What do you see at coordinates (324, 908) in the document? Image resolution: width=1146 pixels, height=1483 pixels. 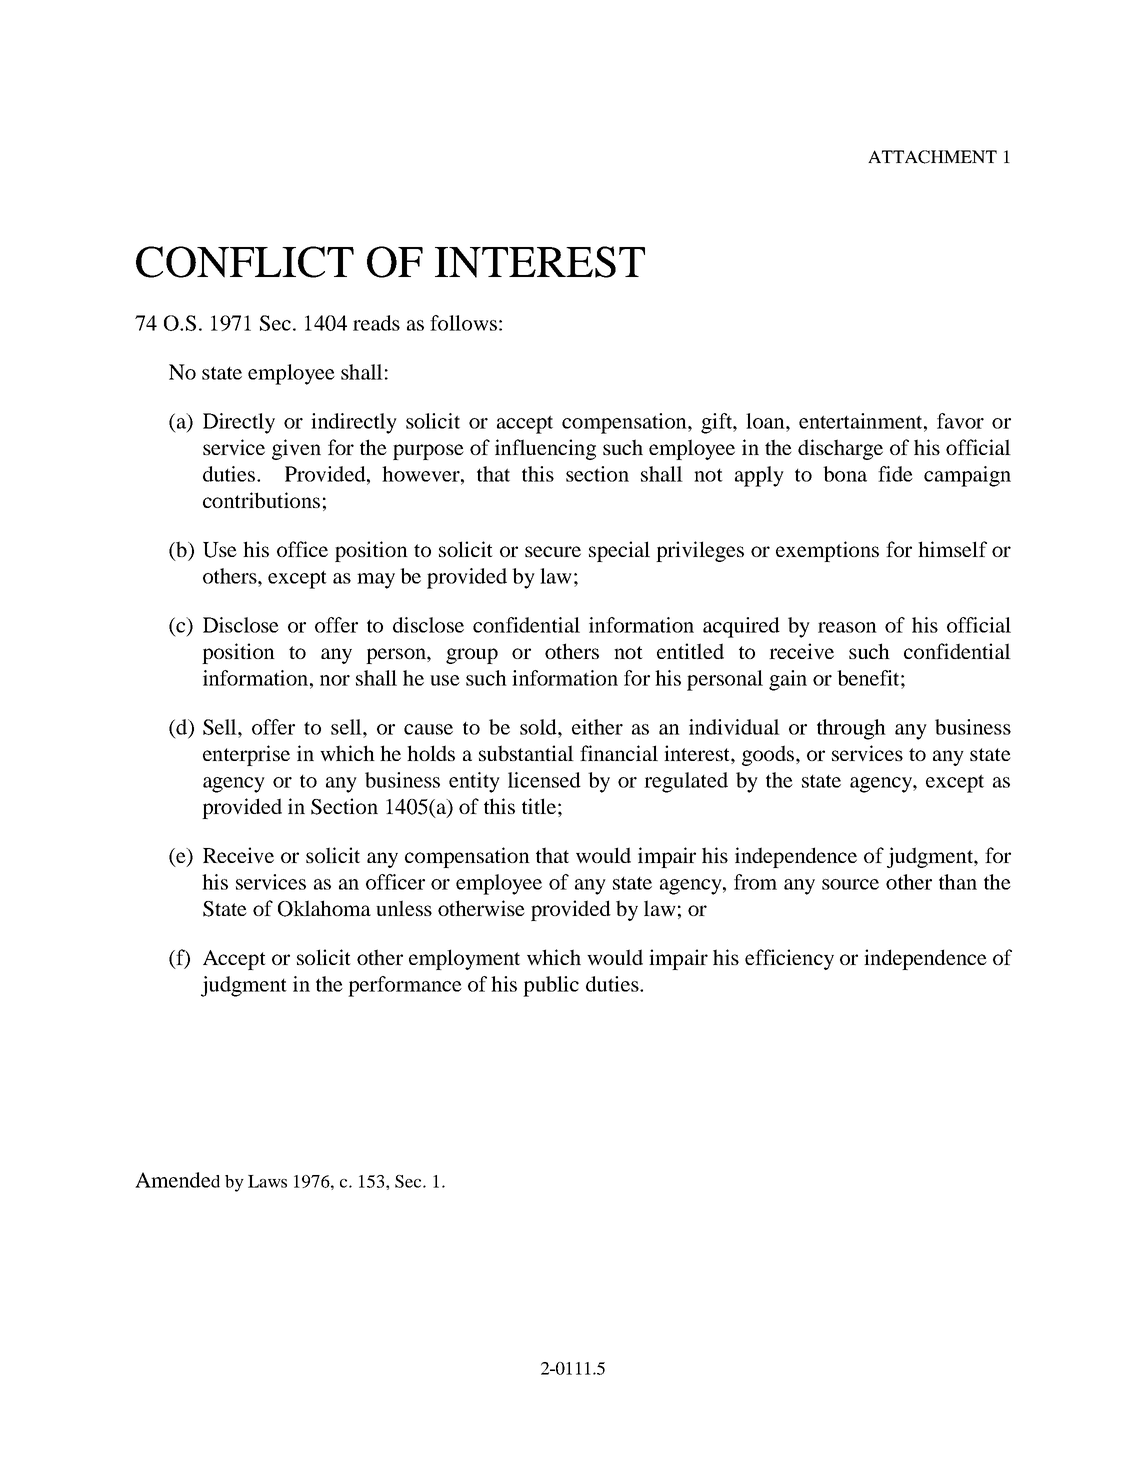 I see `Oklahoma` at bounding box center [324, 908].
